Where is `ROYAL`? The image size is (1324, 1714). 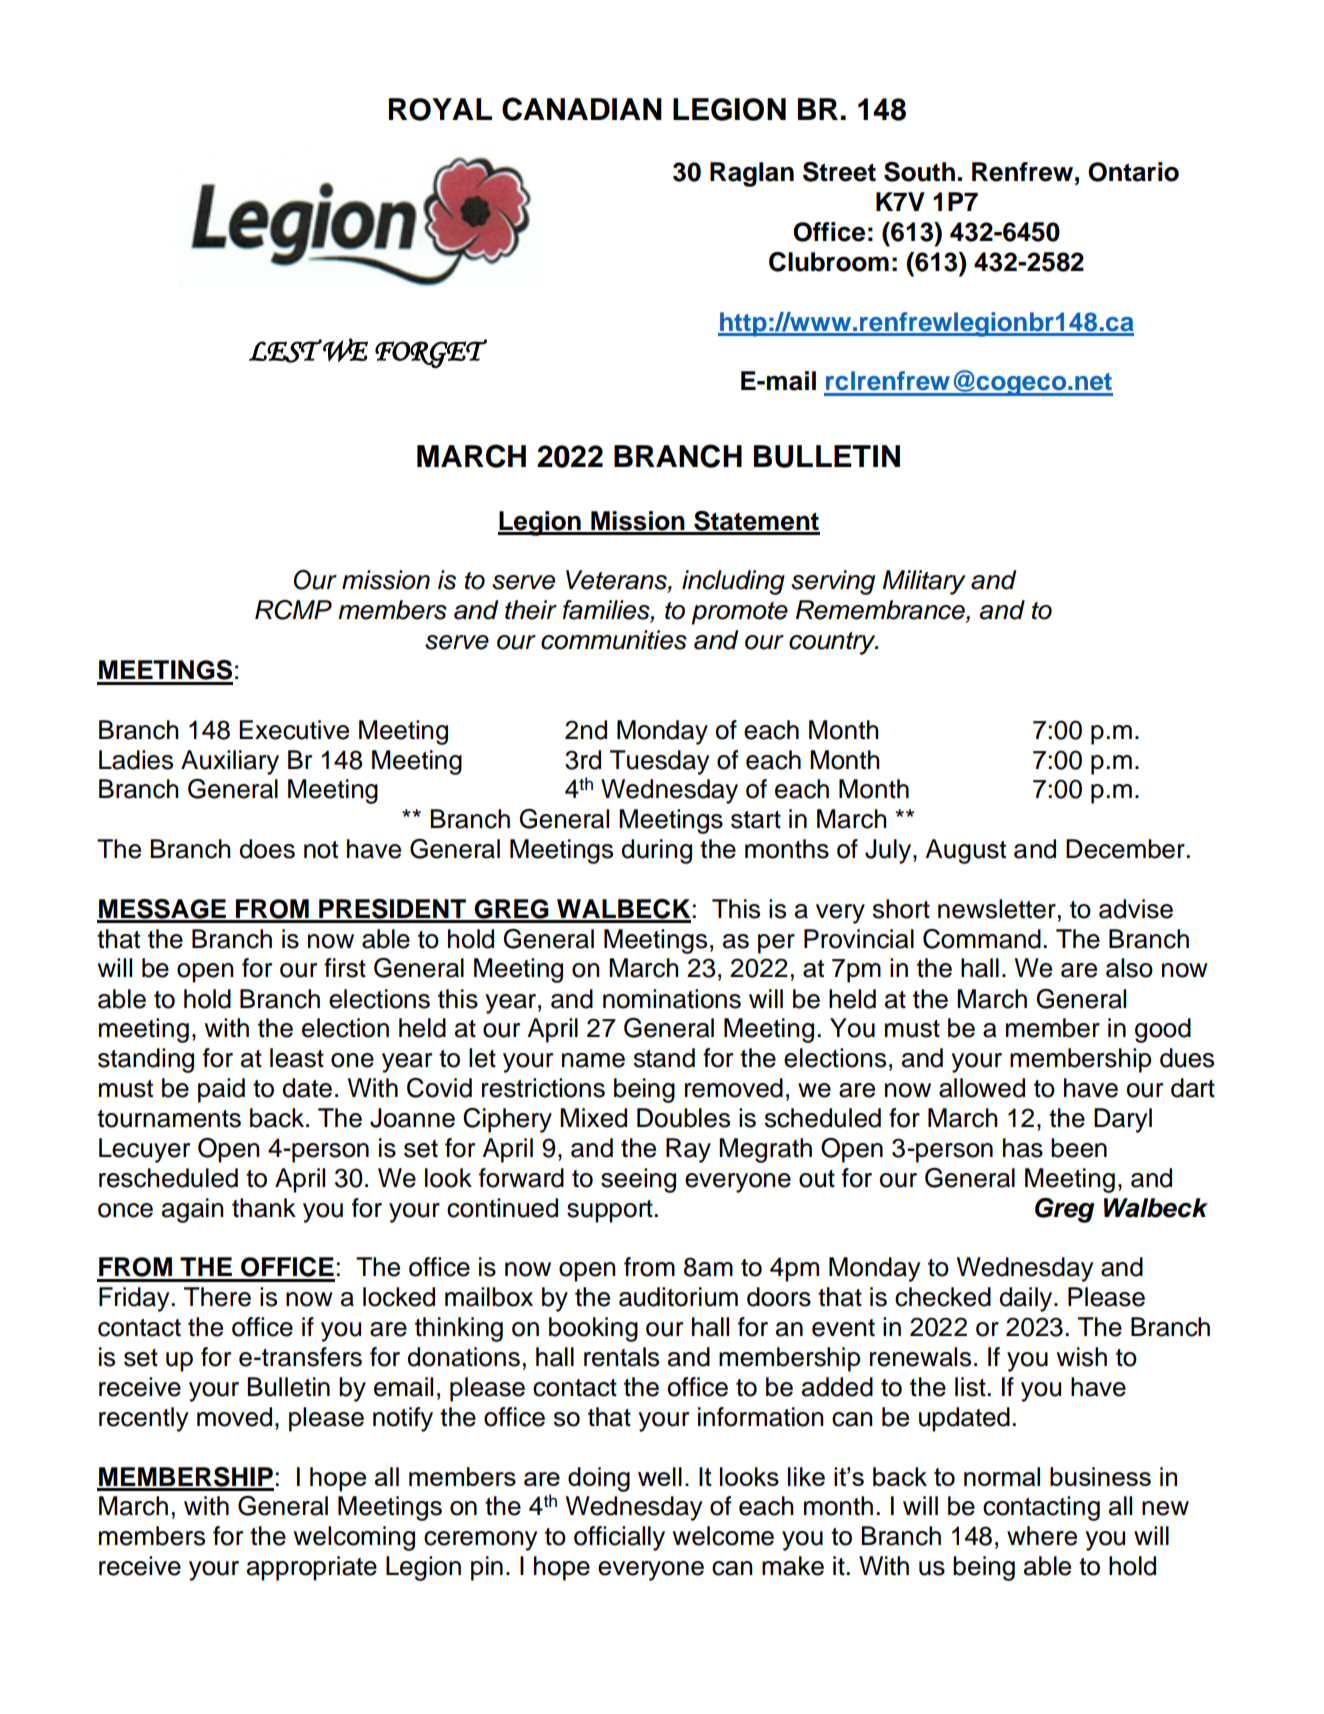
ROYAL is located at coordinates (440, 109).
